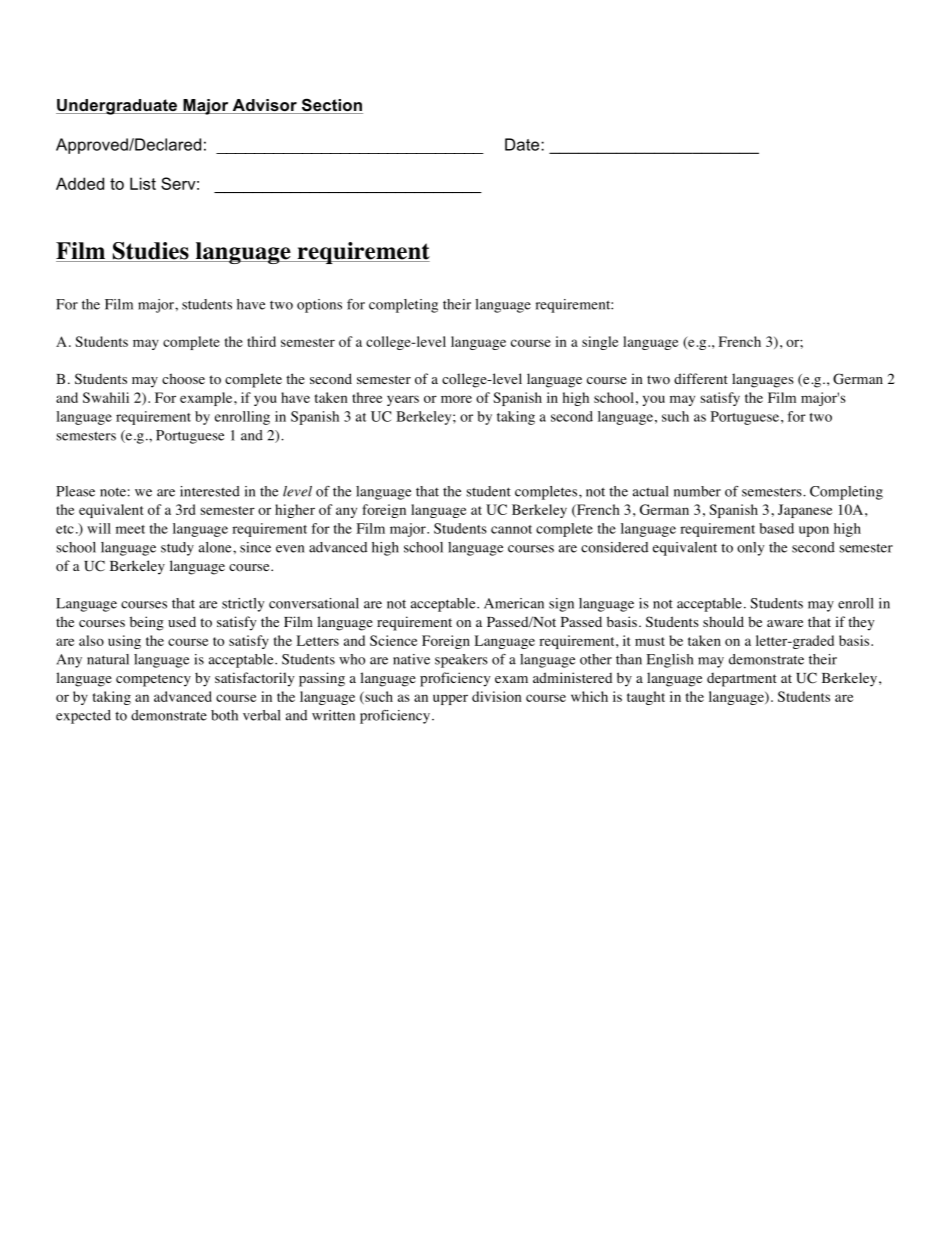 Image resolution: width=952 pixels, height=1233 pixels. I want to click on cannot, so click(511, 529).
